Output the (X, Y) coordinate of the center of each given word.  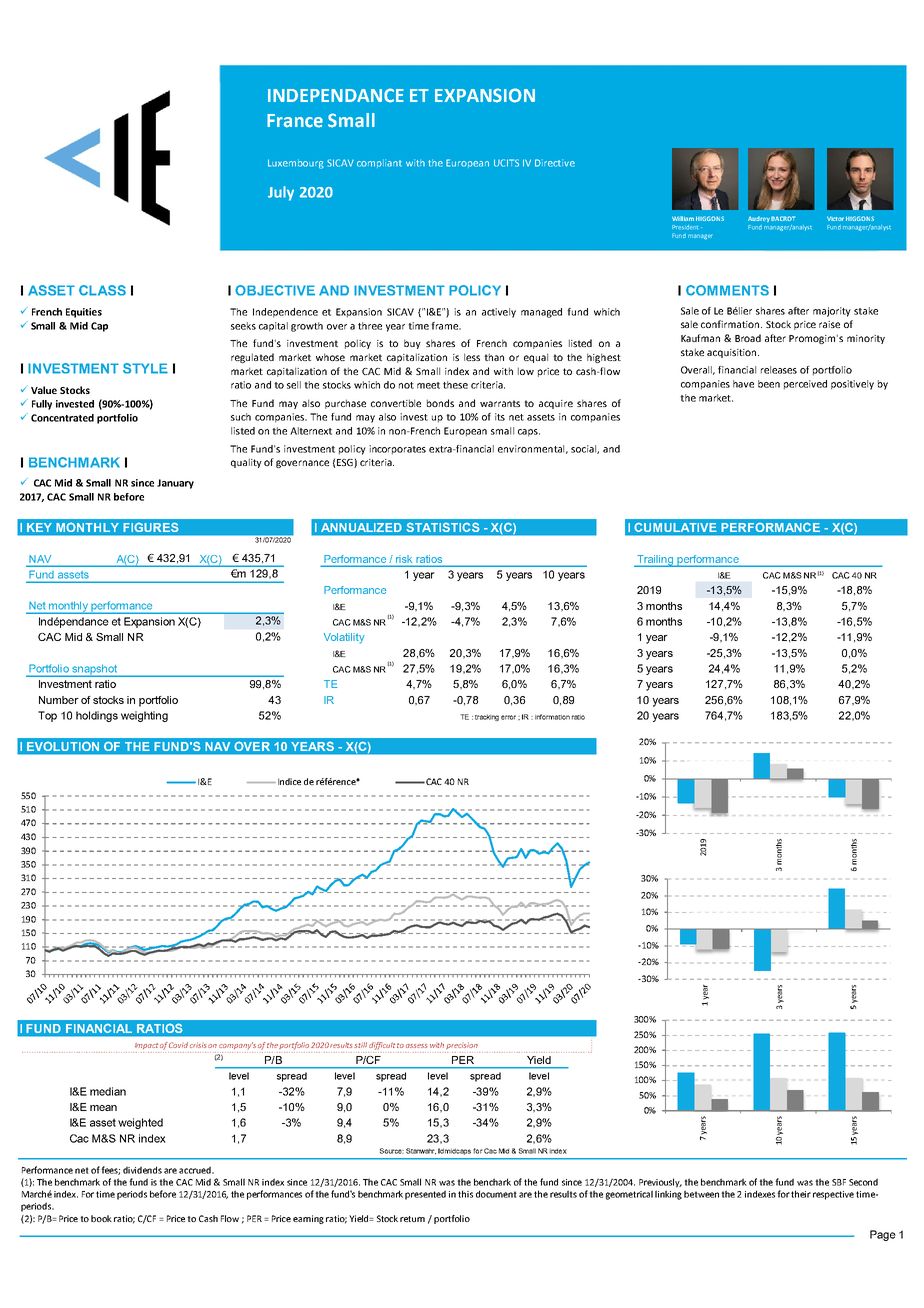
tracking (487, 717)
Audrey (759, 219)
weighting (144, 716)
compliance (427, 163)
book (101, 1218)
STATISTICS (443, 527)
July (281, 193)
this (465, 1194)
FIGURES (151, 527)
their (801, 1194)
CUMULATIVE (675, 527)
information (552, 717)
